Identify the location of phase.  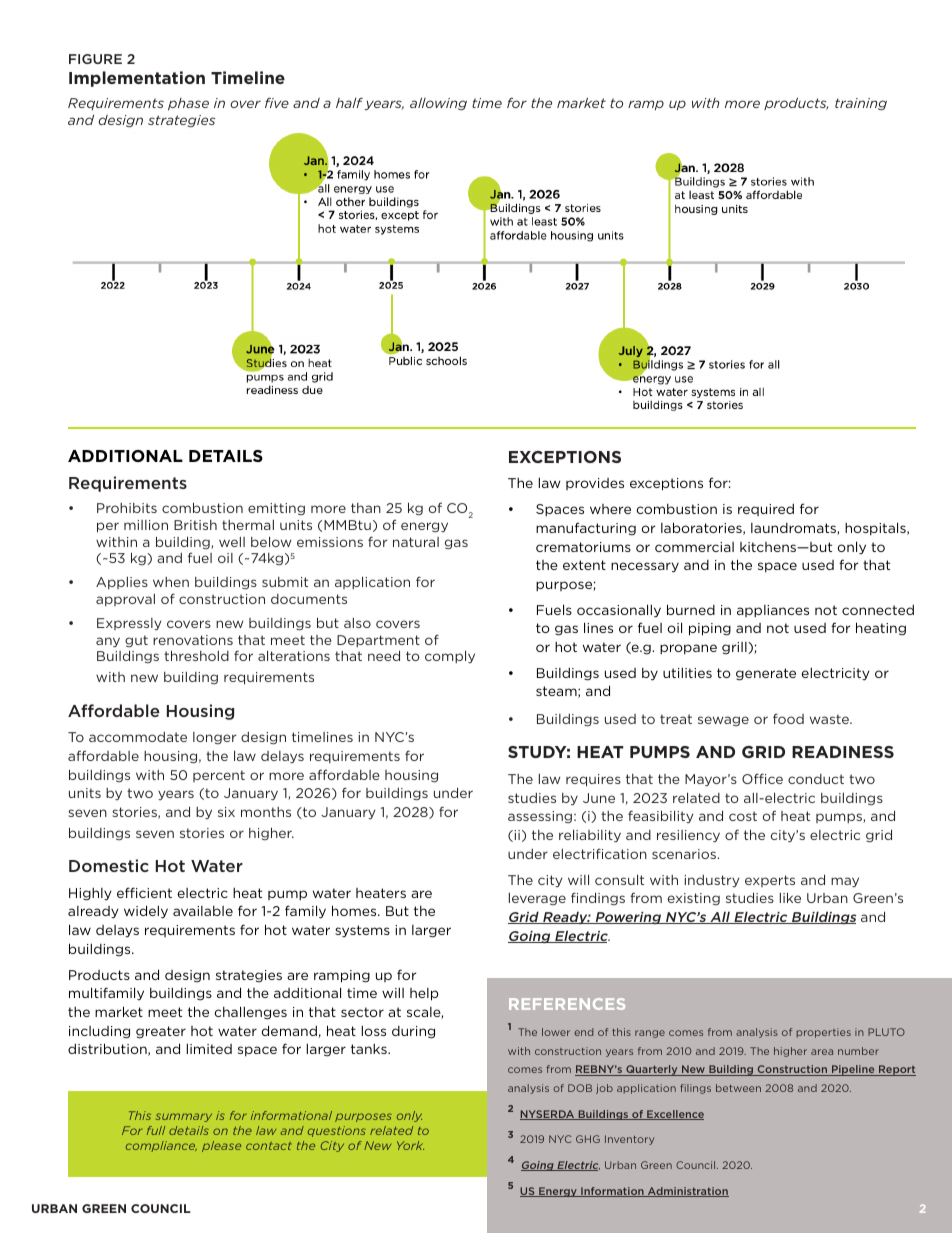
(188, 104).
